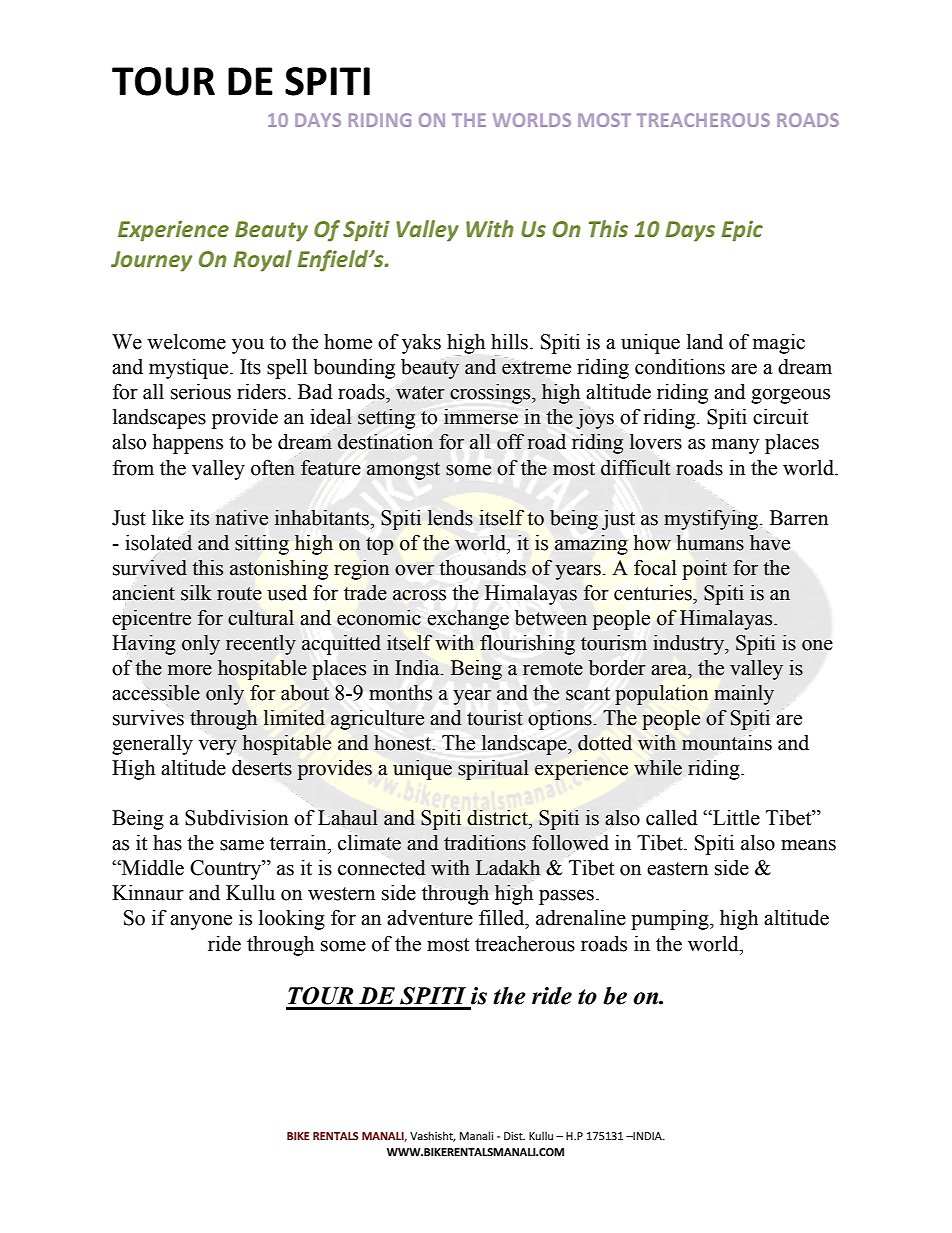 The image size is (952, 1233). What do you see at coordinates (654, 593) in the screenshot?
I see `centuries` at bounding box center [654, 593].
